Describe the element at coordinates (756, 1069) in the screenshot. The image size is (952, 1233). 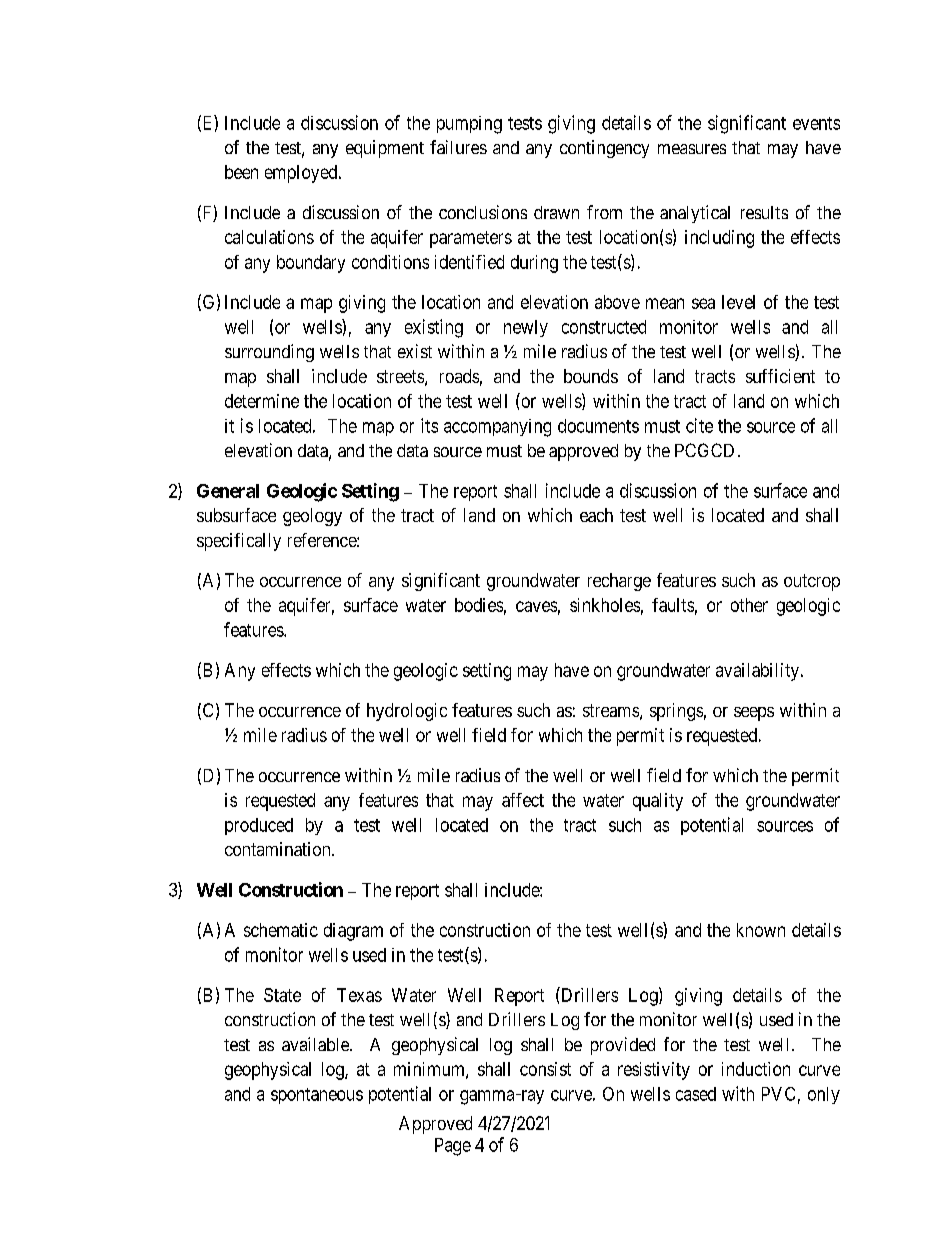
I see `induction` at that location.
